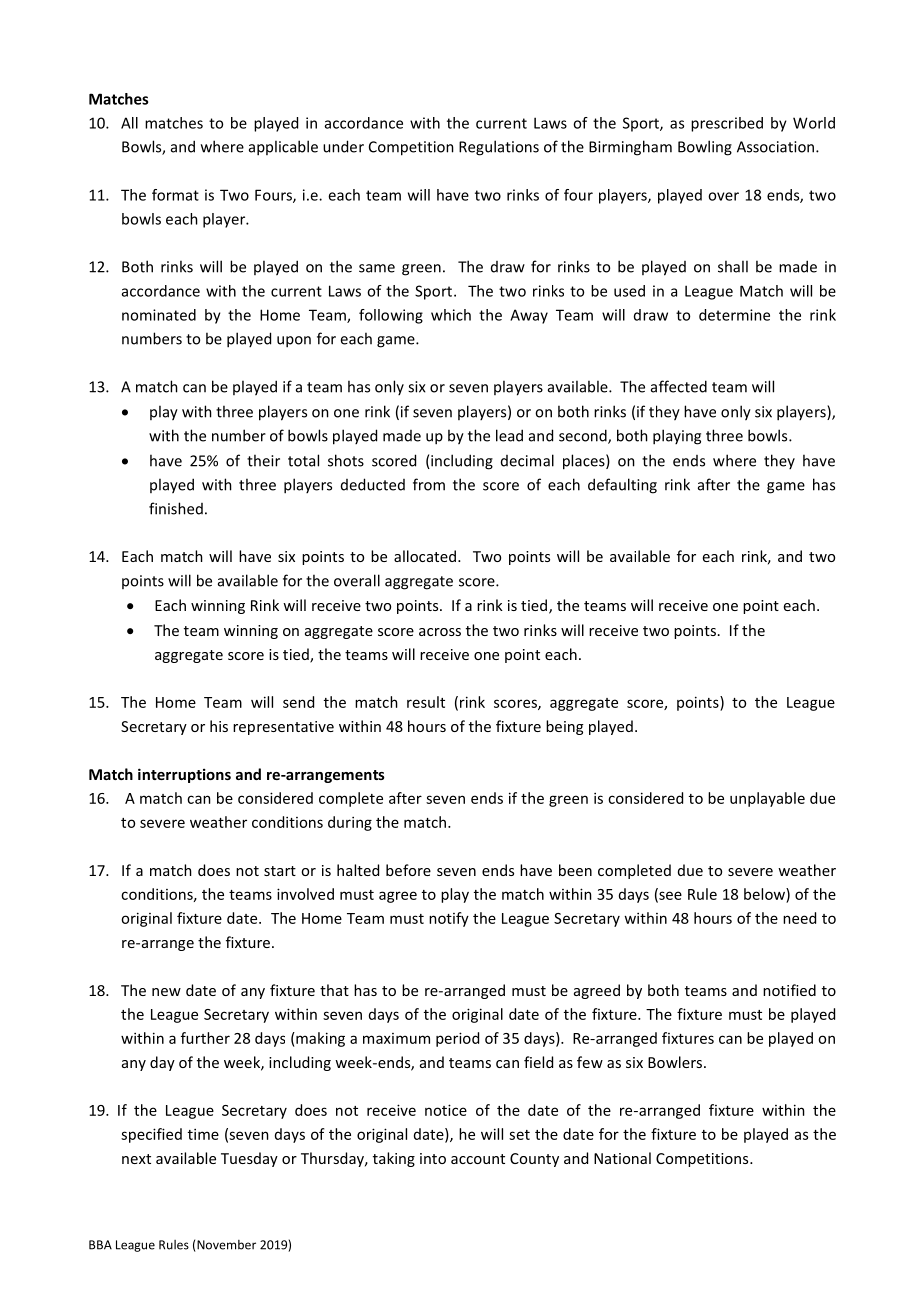  I want to click on notified, so click(789, 990).
